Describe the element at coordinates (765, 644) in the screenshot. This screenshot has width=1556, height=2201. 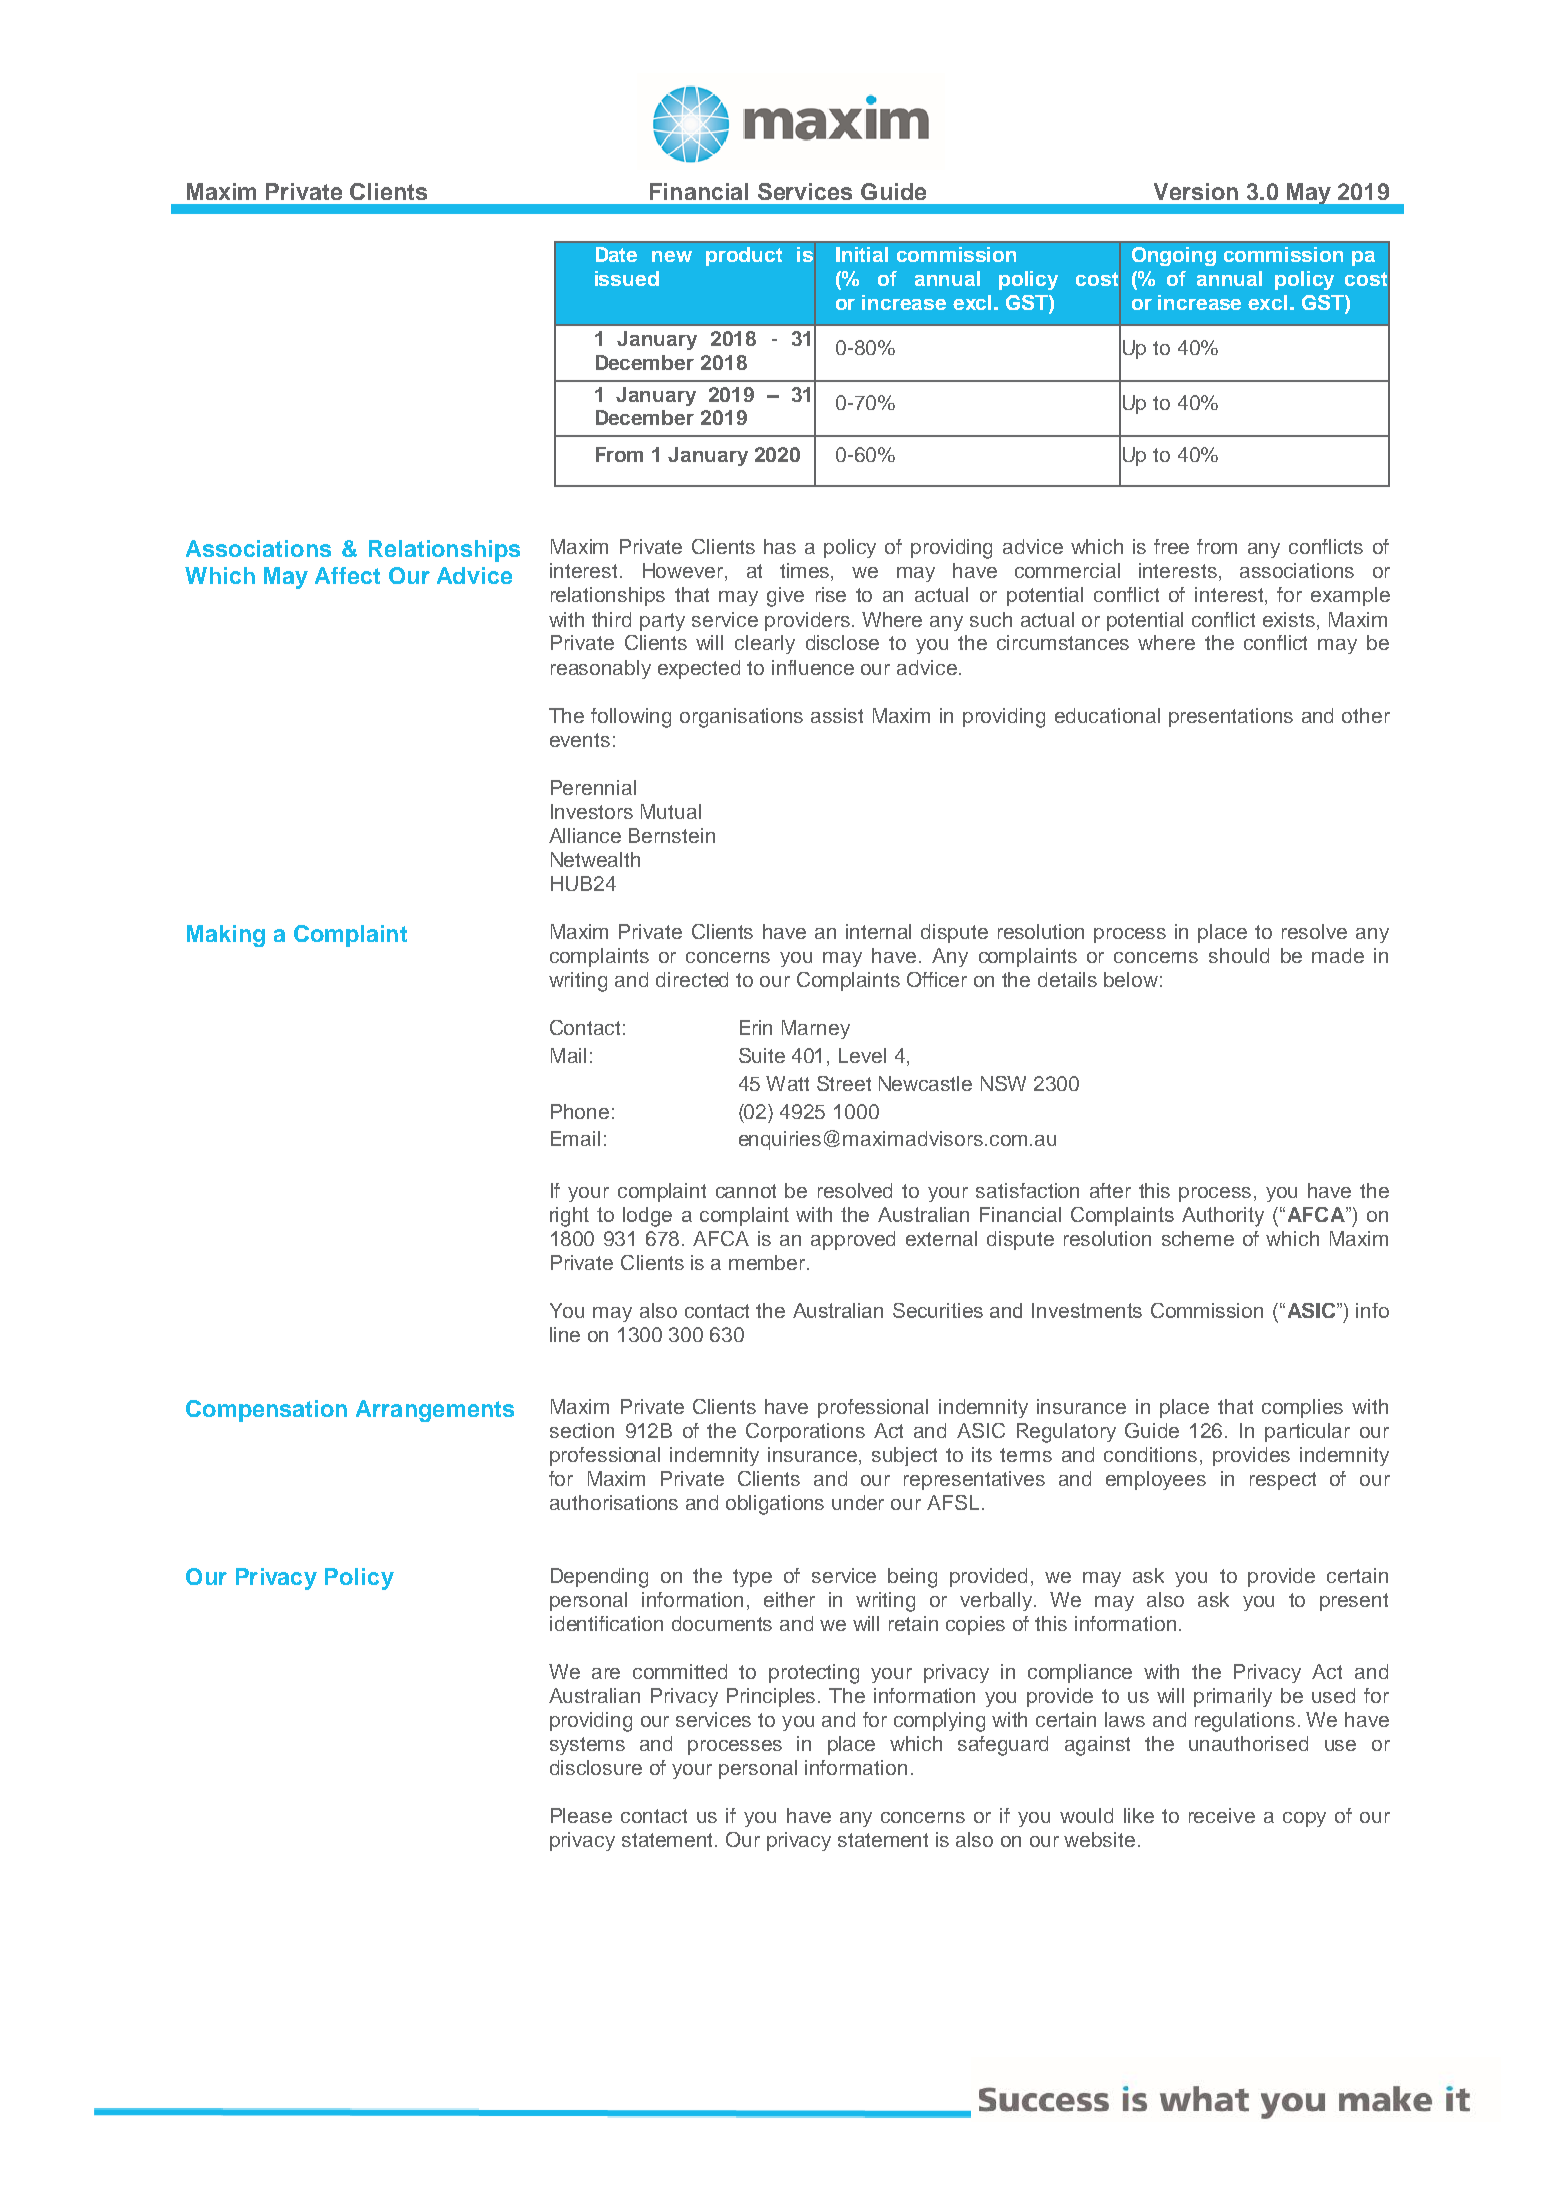
I see `clearly` at that location.
